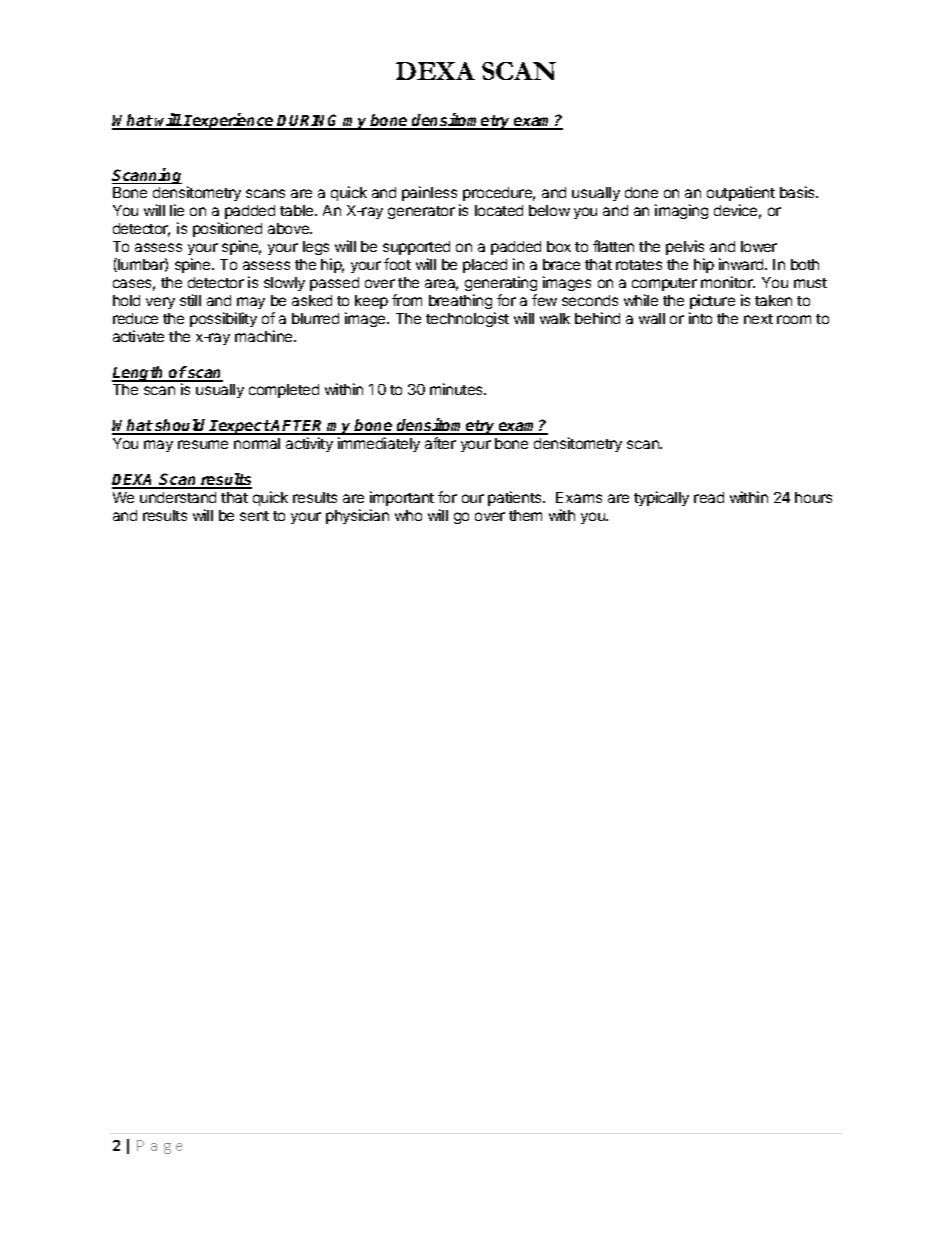 This screenshot has width=952, height=1233. What do you see at coordinates (227, 231) in the screenshot?
I see `positioned` at bounding box center [227, 231].
